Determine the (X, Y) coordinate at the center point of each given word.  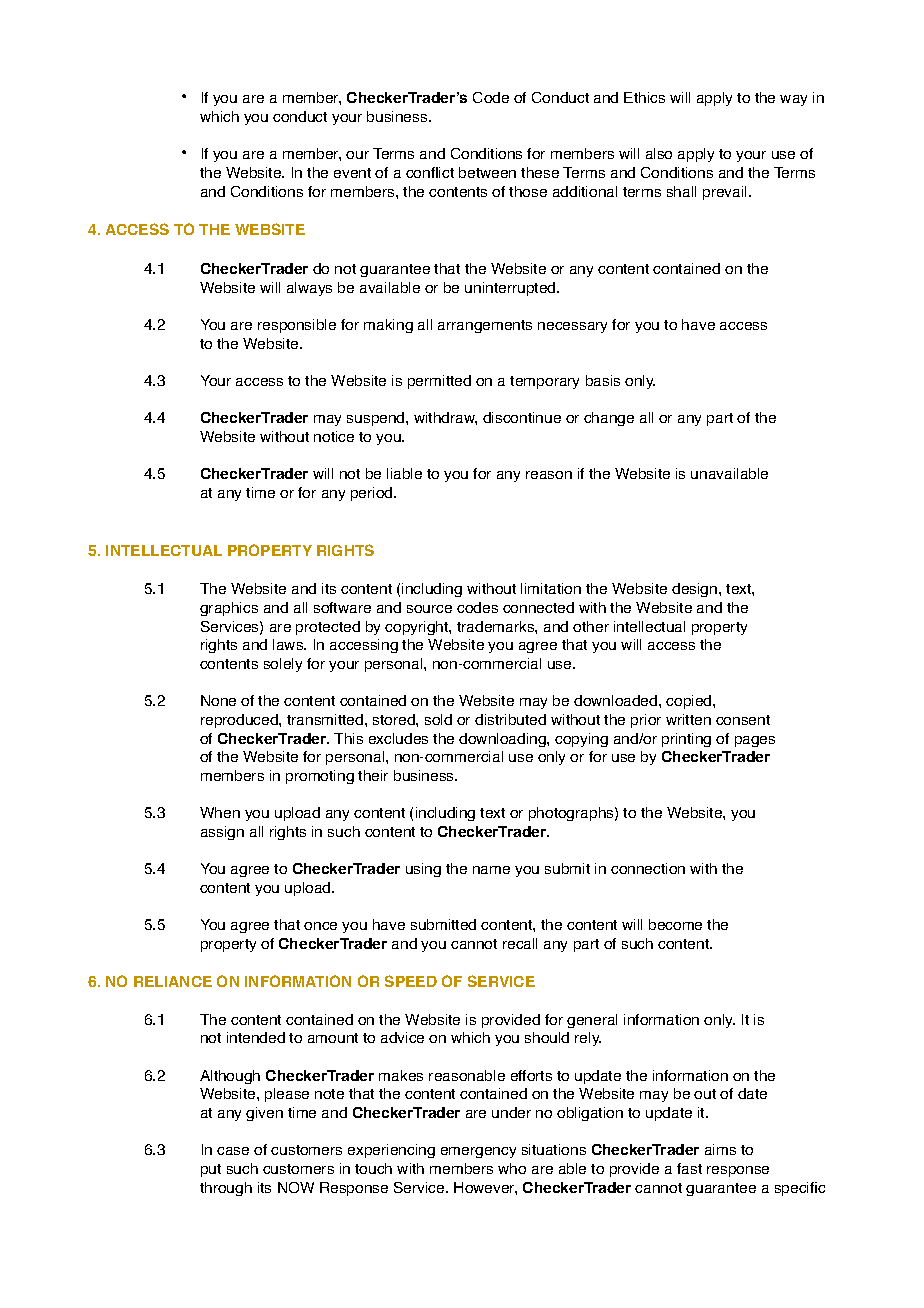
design (696, 590)
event (352, 173)
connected (538, 607)
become (675, 924)
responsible (297, 326)
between (487, 172)
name (491, 870)
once (320, 926)
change (609, 419)
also (659, 153)
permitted (439, 382)
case (233, 1151)
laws (289, 644)
